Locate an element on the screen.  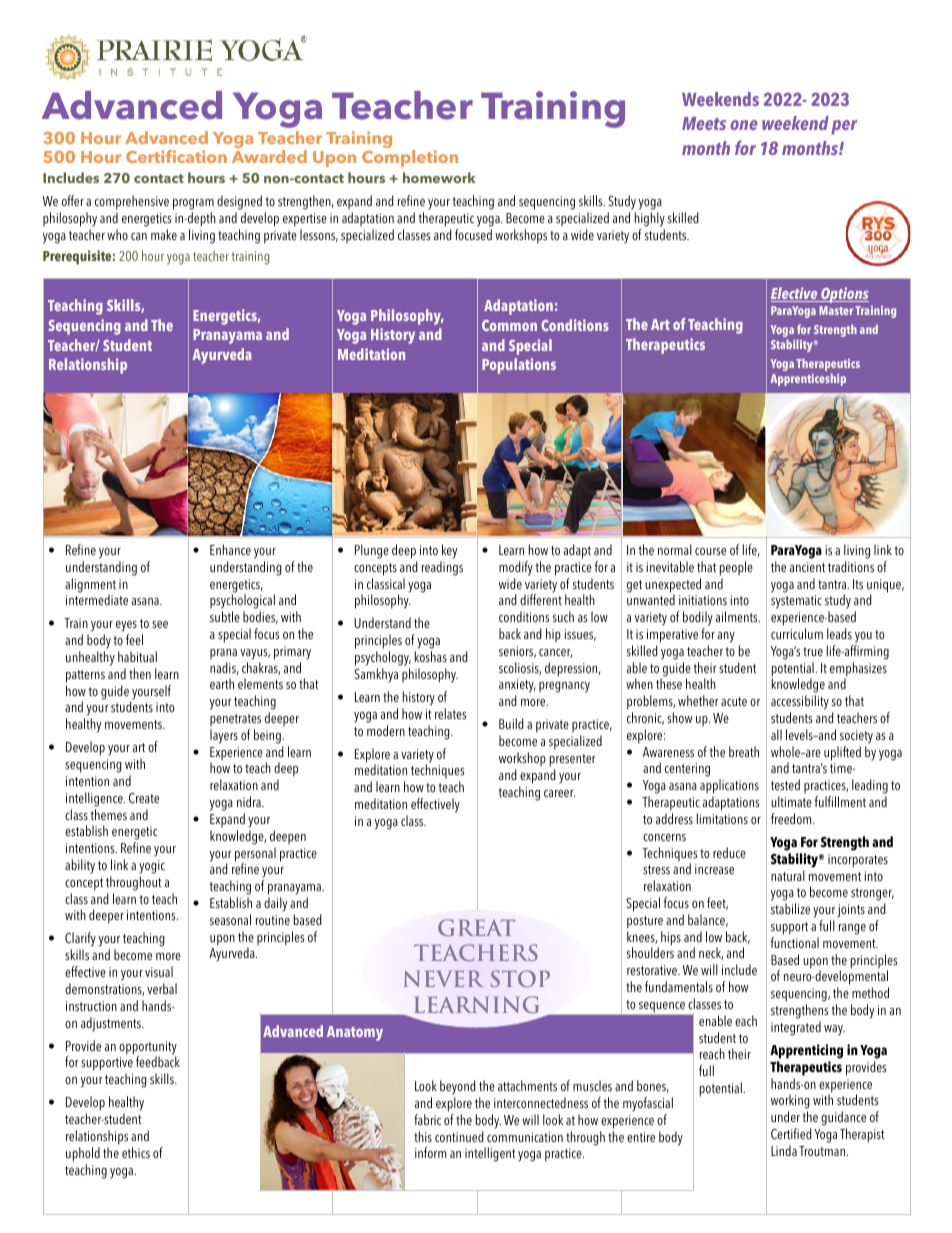
curriculum is located at coordinates (797, 633).
